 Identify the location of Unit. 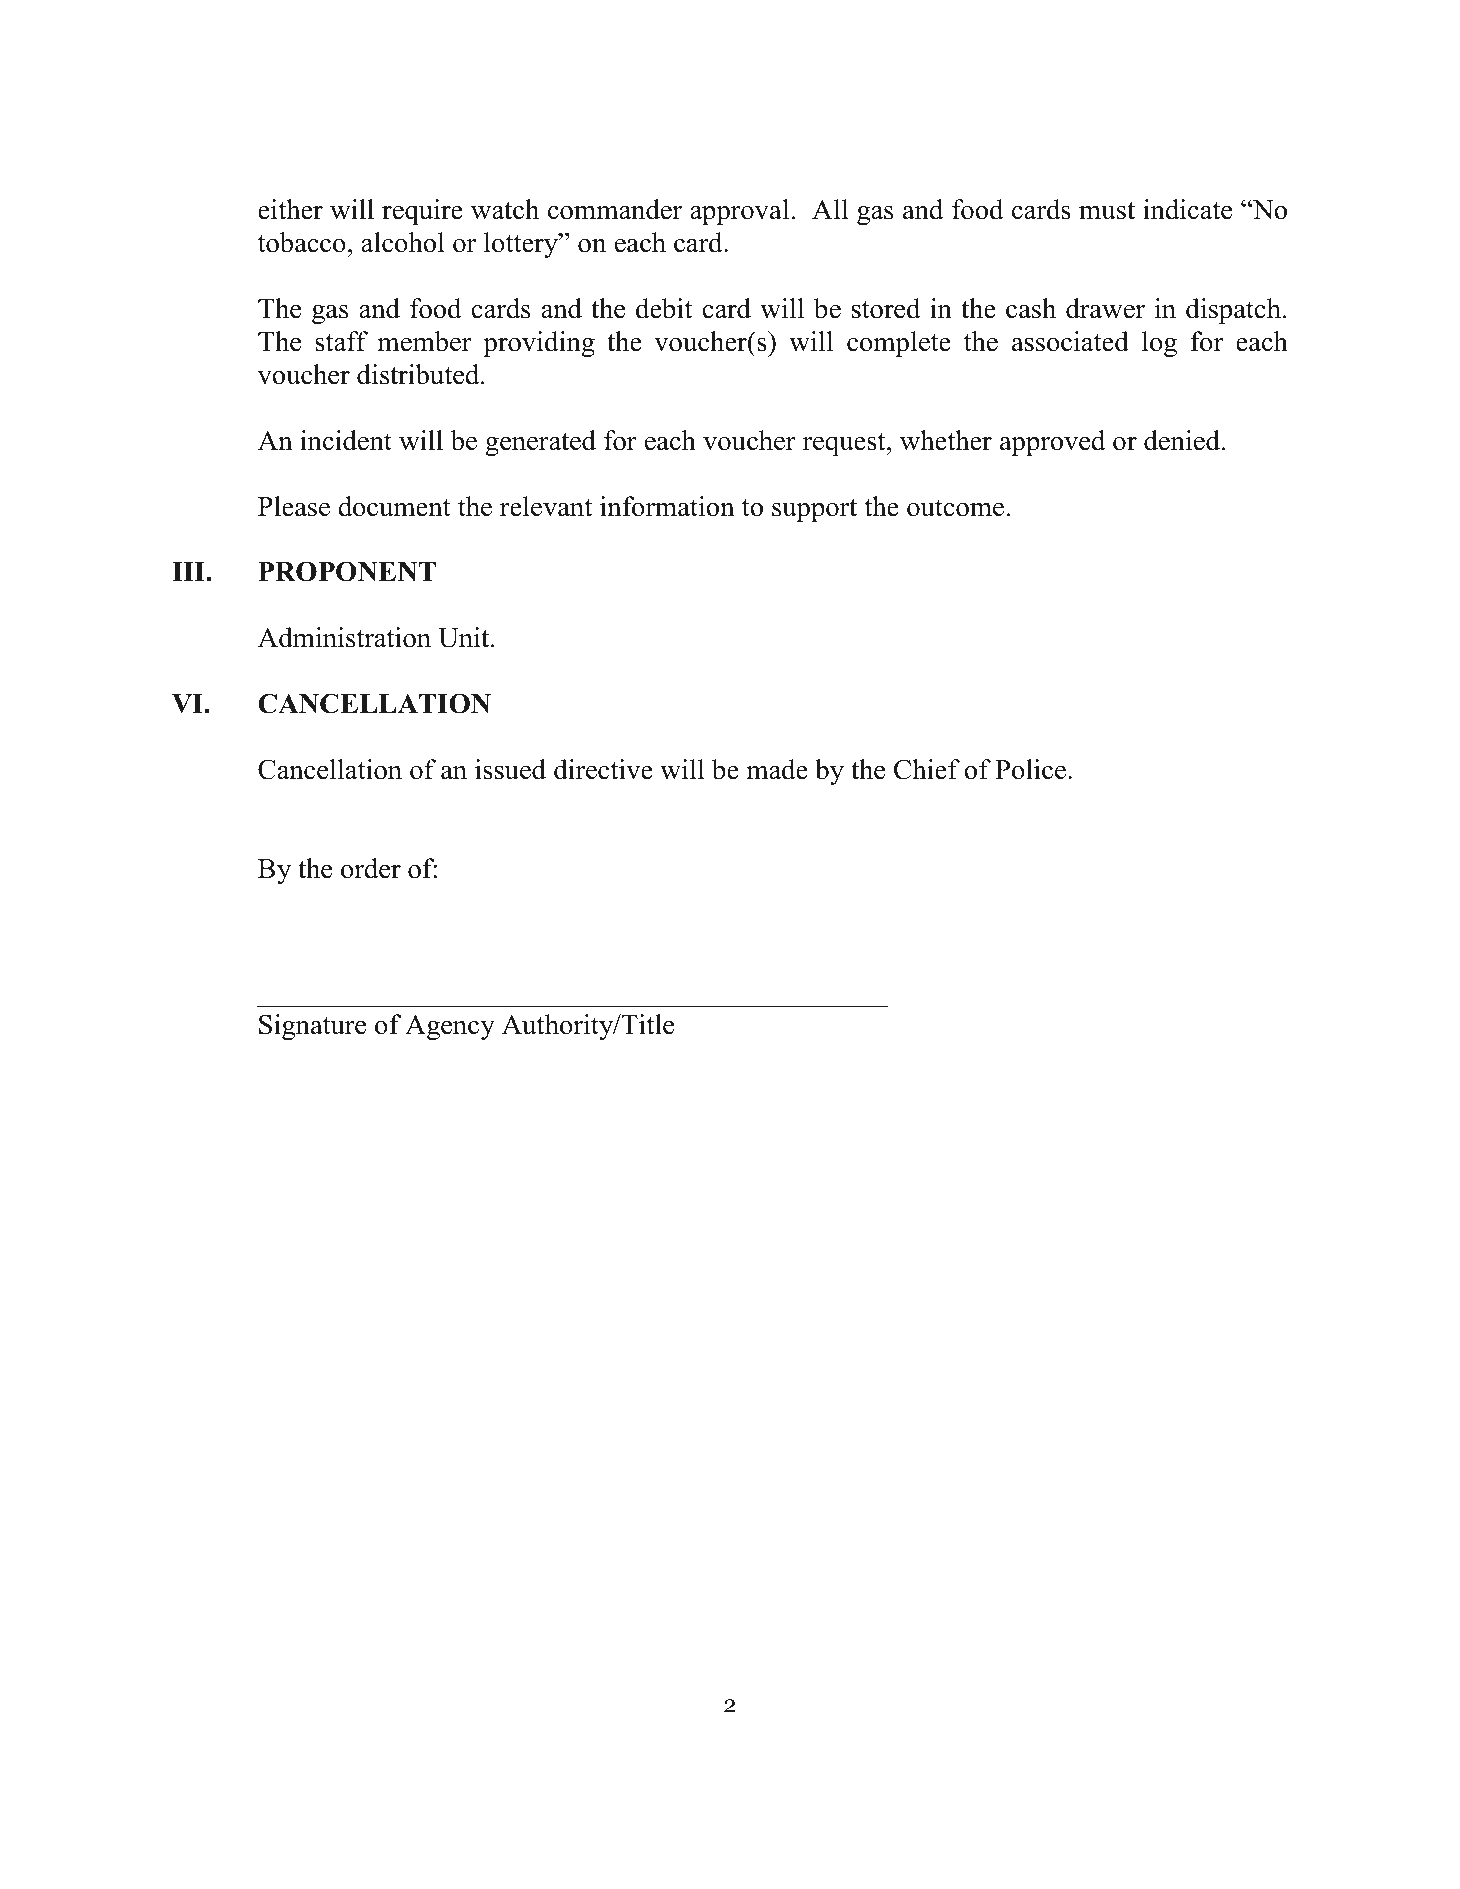
(465, 637).
